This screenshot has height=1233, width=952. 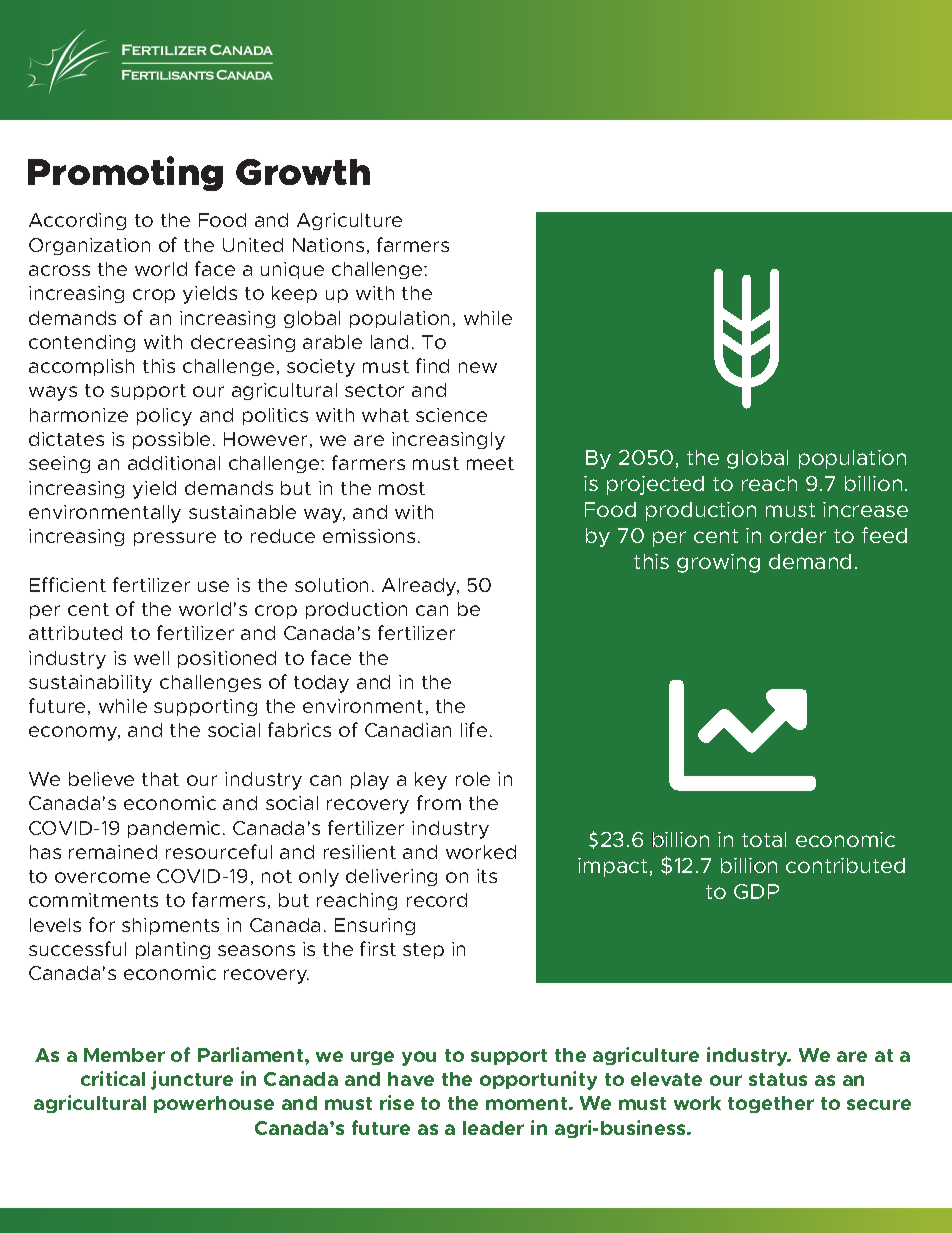 What do you see at coordinates (328, 245) in the screenshot?
I see `Nations` at bounding box center [328, 245].
